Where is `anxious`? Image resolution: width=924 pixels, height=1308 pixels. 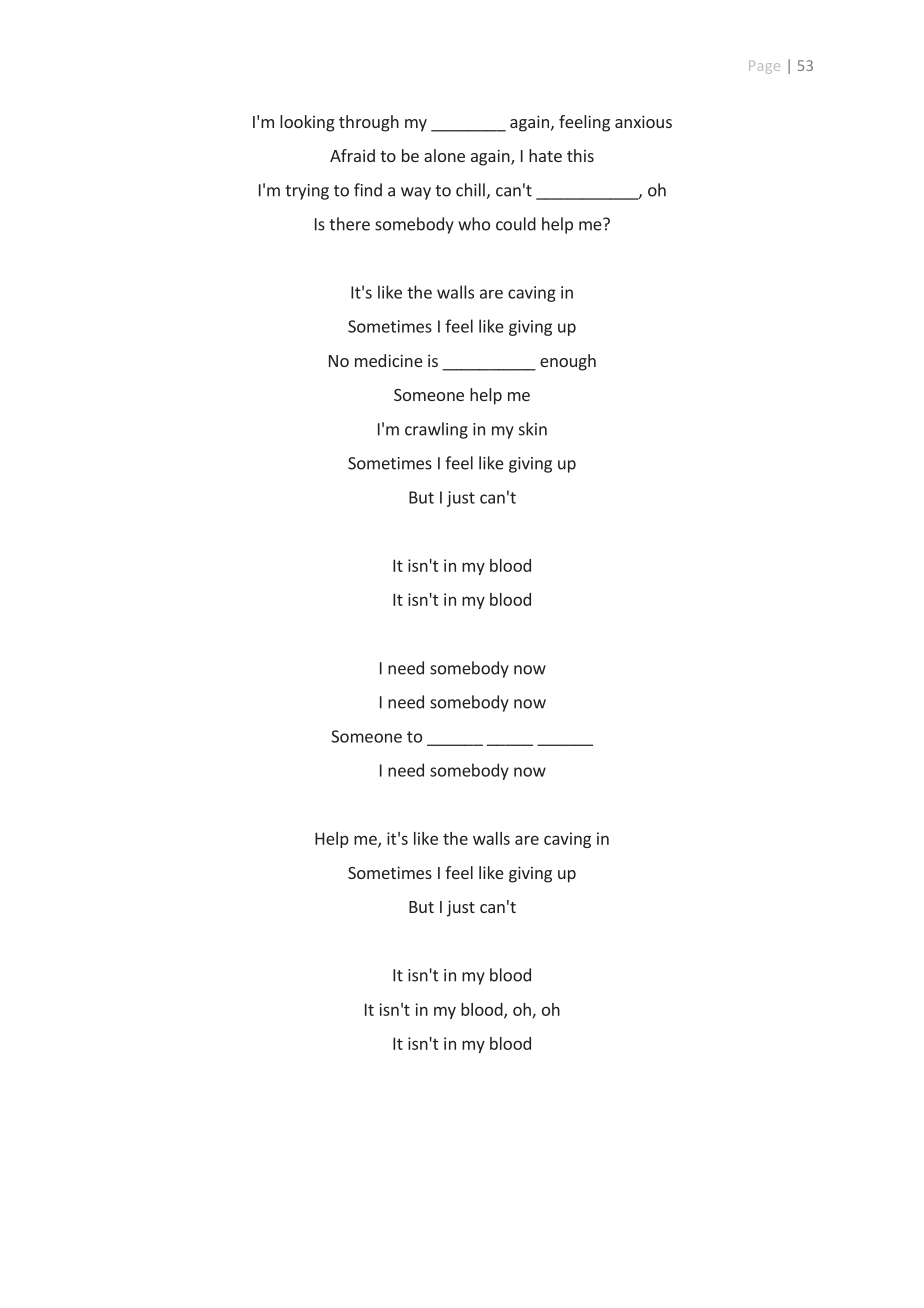 anxious is located at coordinates (643, 121).
